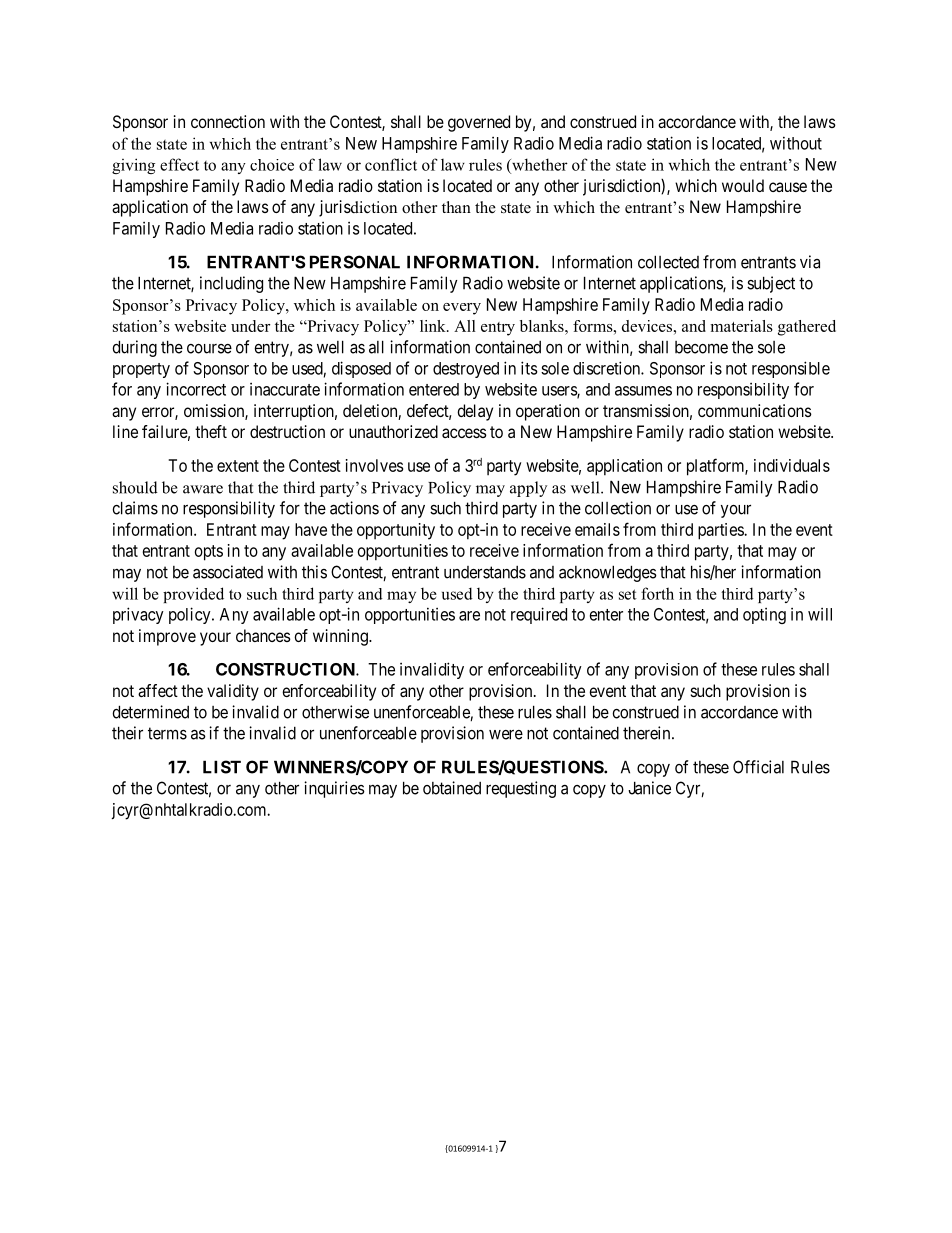  Describe the element at coordinates (167, 637) in the document. I see `improve` at that location.
